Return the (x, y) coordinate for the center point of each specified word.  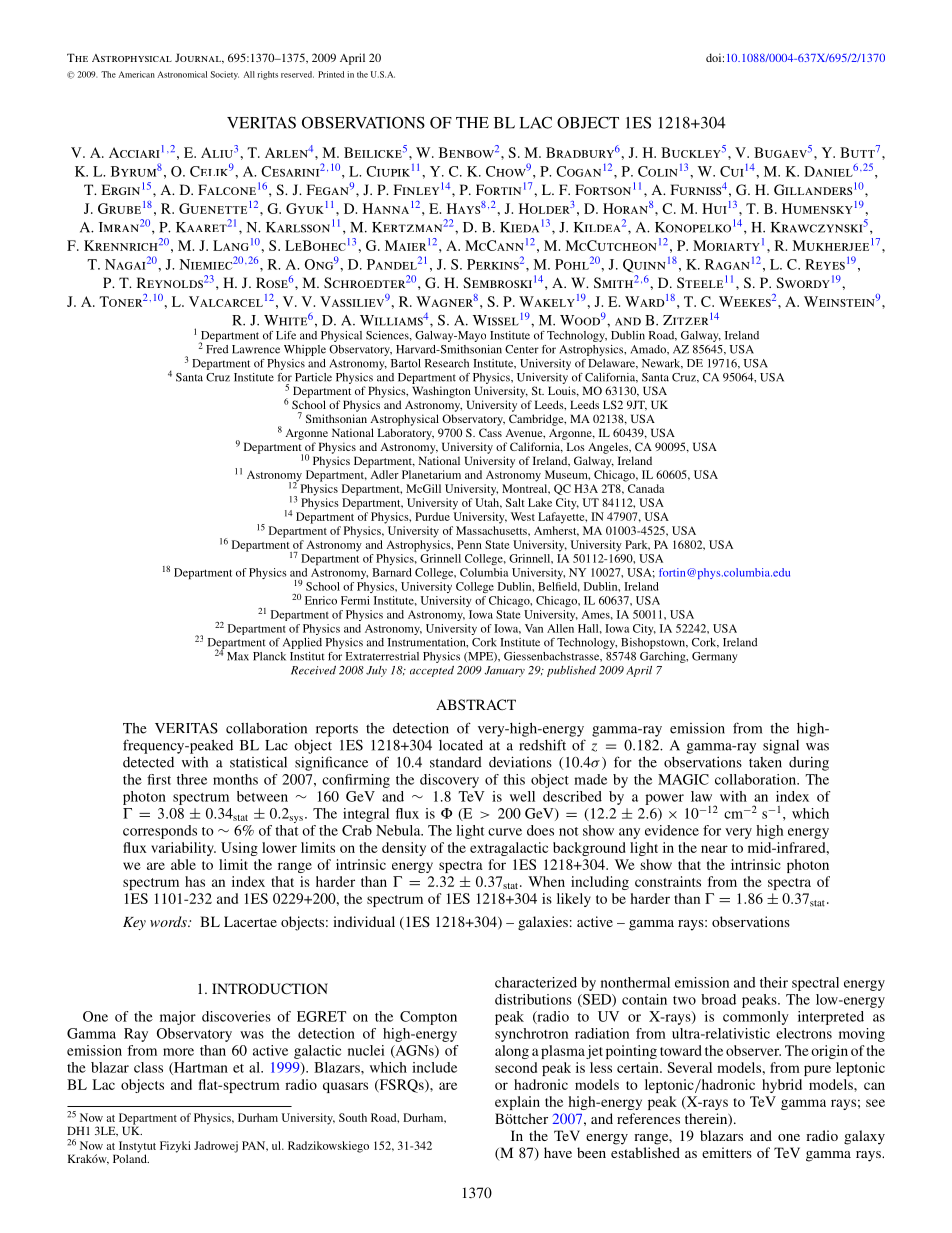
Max (238, 656)
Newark (662, 364)
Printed (331, 74)
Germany (714, 657)
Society (224, 75)
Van (534, 628)
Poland (131, 1157)
